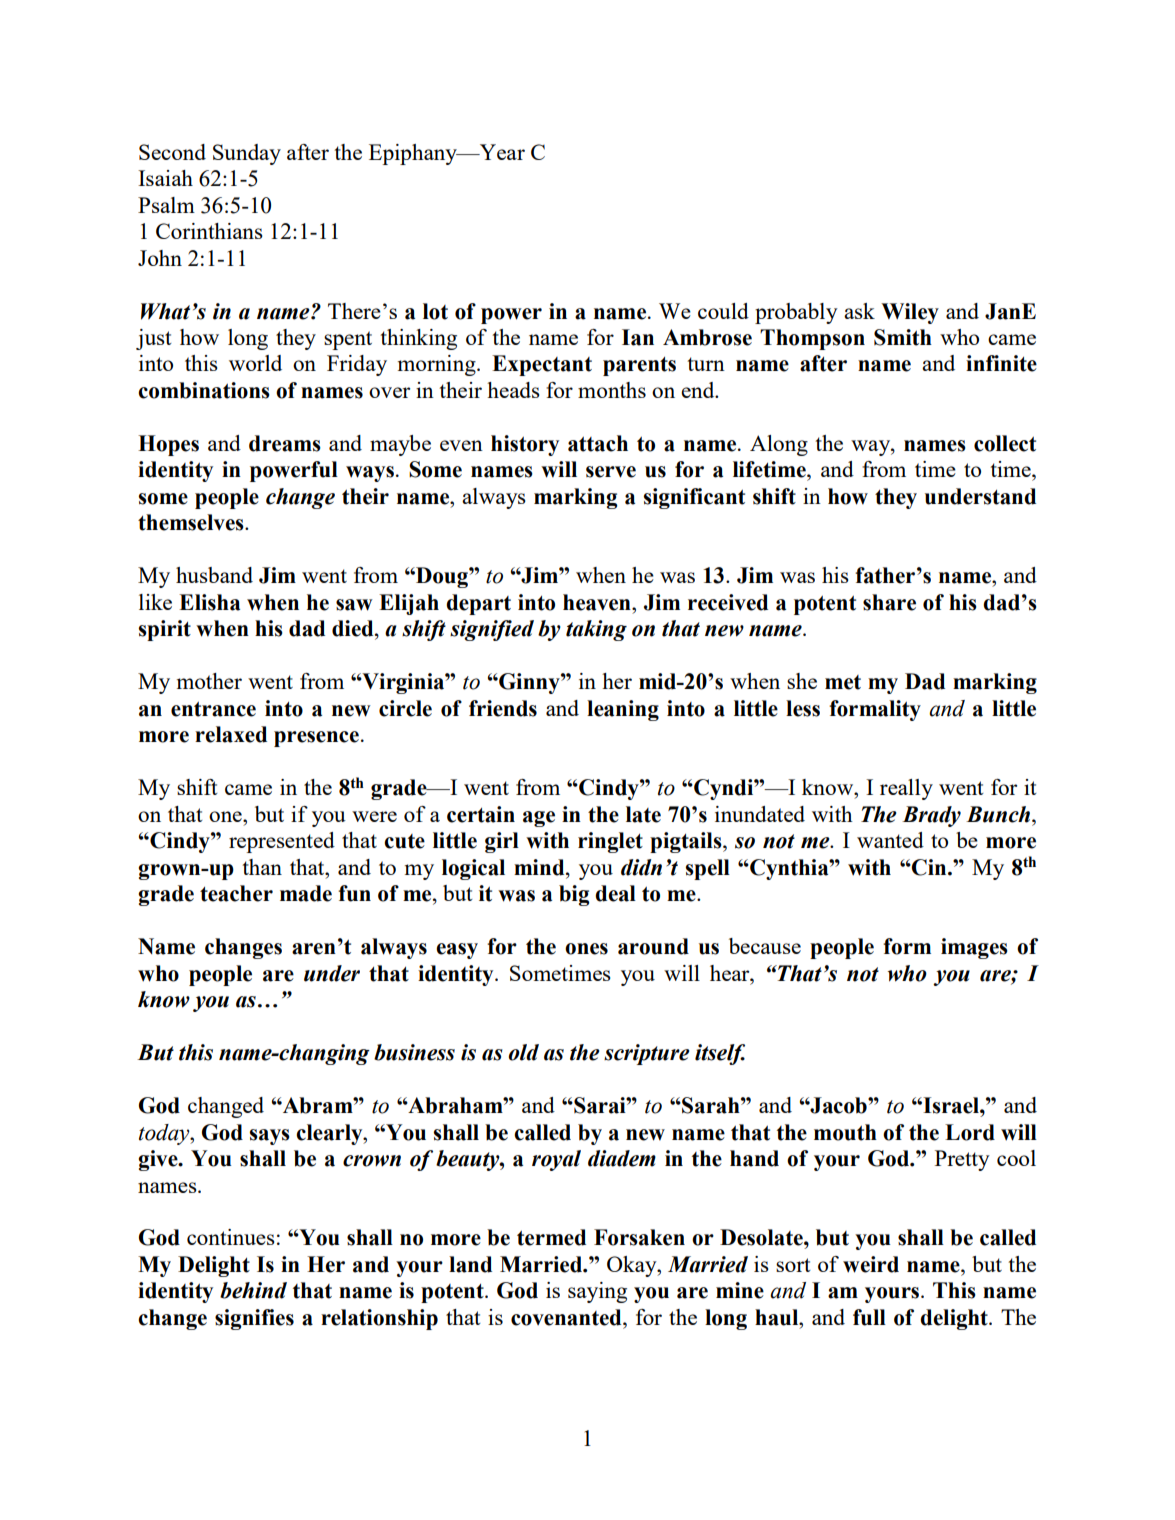 The image size is (1175, 1520). Describe the element at coordinates (974, 948) in the screenshot. I see `images` at that location.
